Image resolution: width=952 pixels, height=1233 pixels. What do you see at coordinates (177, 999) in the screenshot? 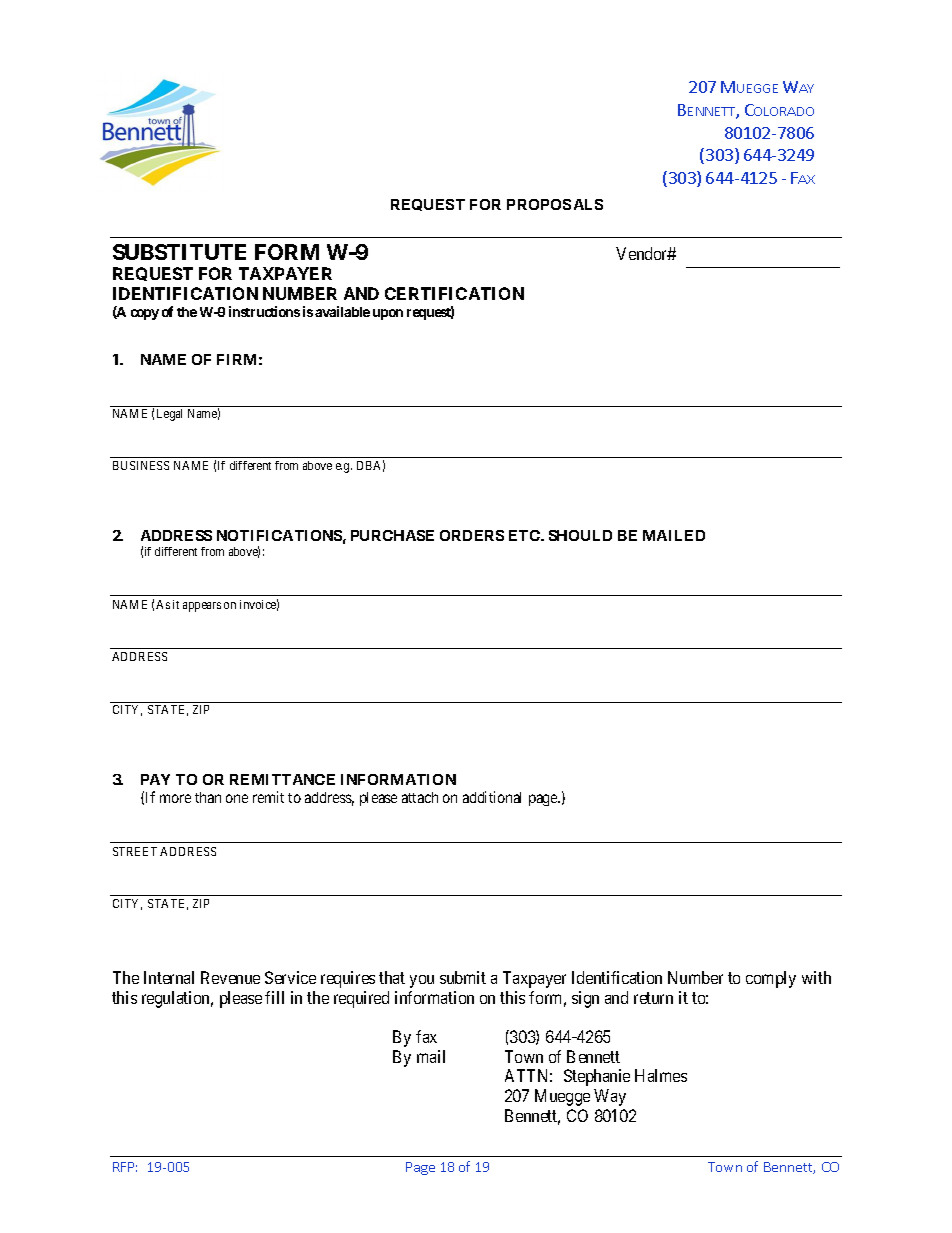
I see `regulation` at bounding box center [177, 999].
